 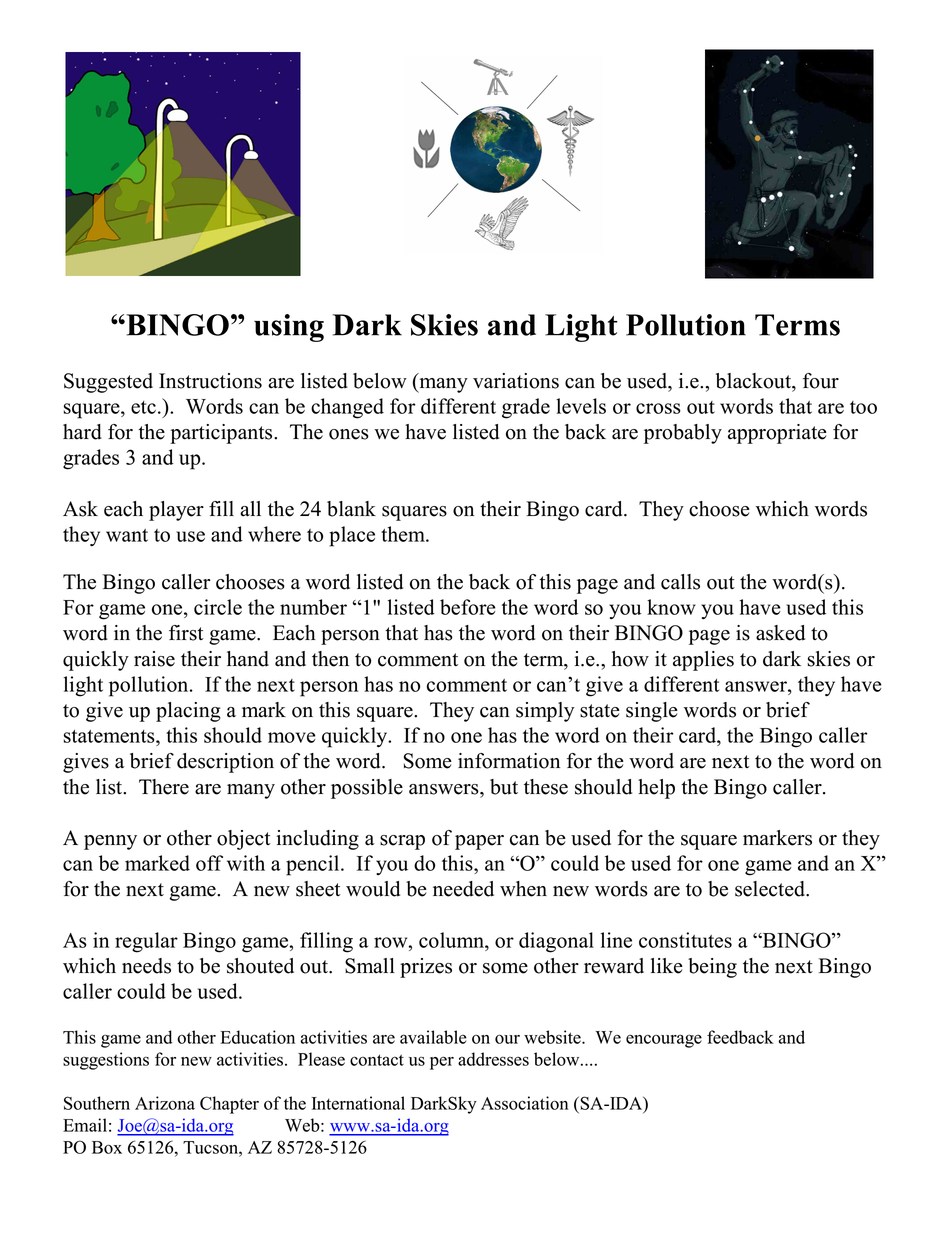 What do you see at coordinates (188, 712) in the screenshot?
I see `placing` at bounding box center [188, 712].
